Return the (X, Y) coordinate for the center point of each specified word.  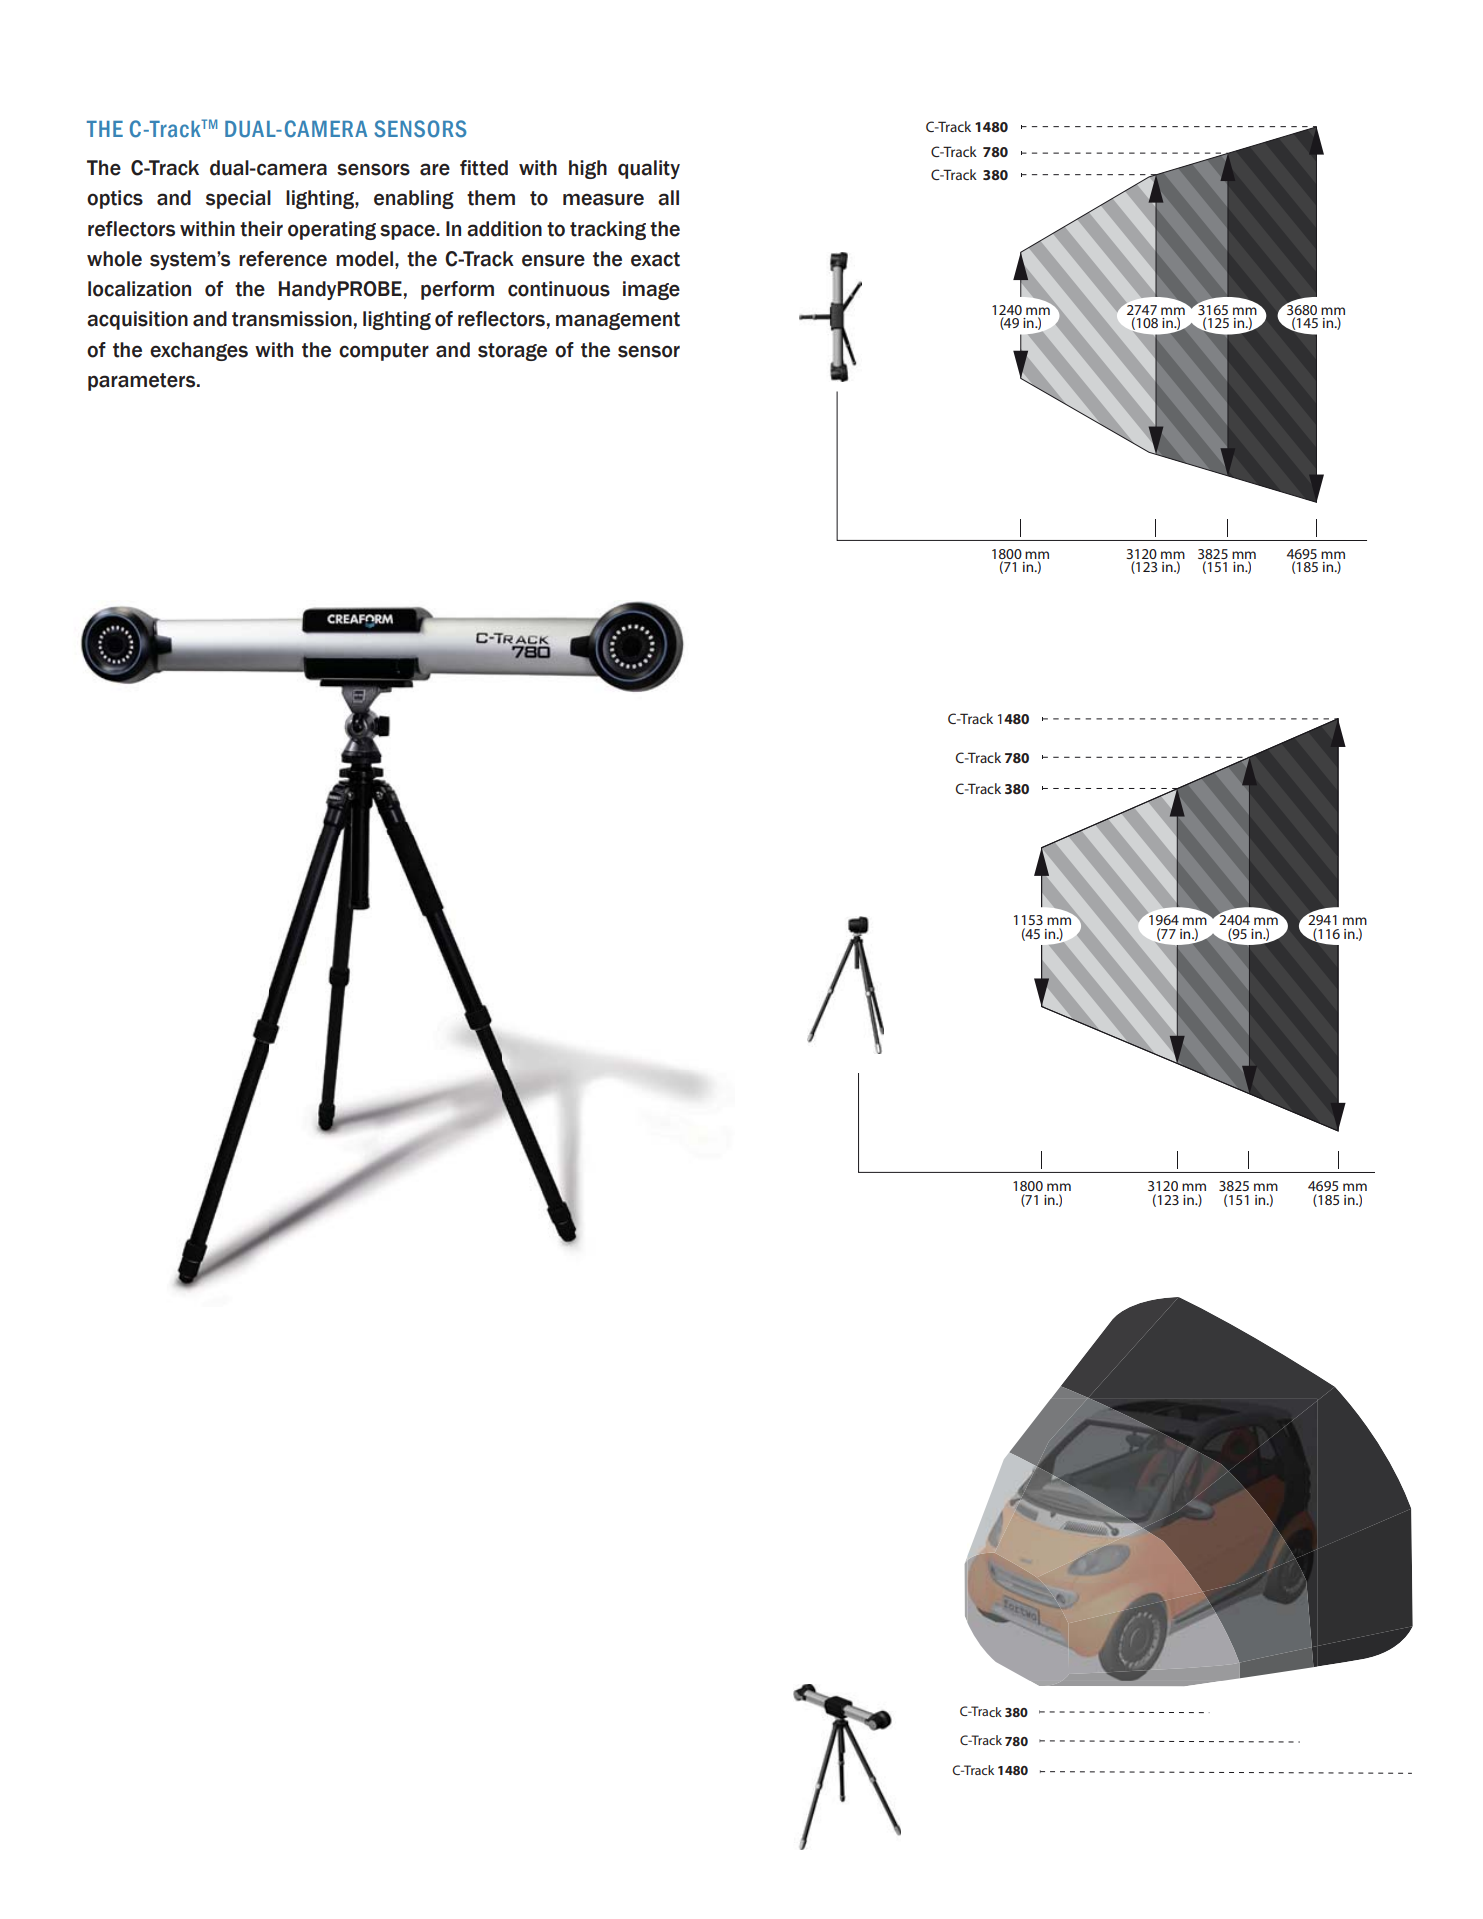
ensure (553, 260)
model (364, 259)
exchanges (199, 351)
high (588, 169)
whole (114, 259)
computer (384, 352)
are (435, 169)
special (238, 199)
